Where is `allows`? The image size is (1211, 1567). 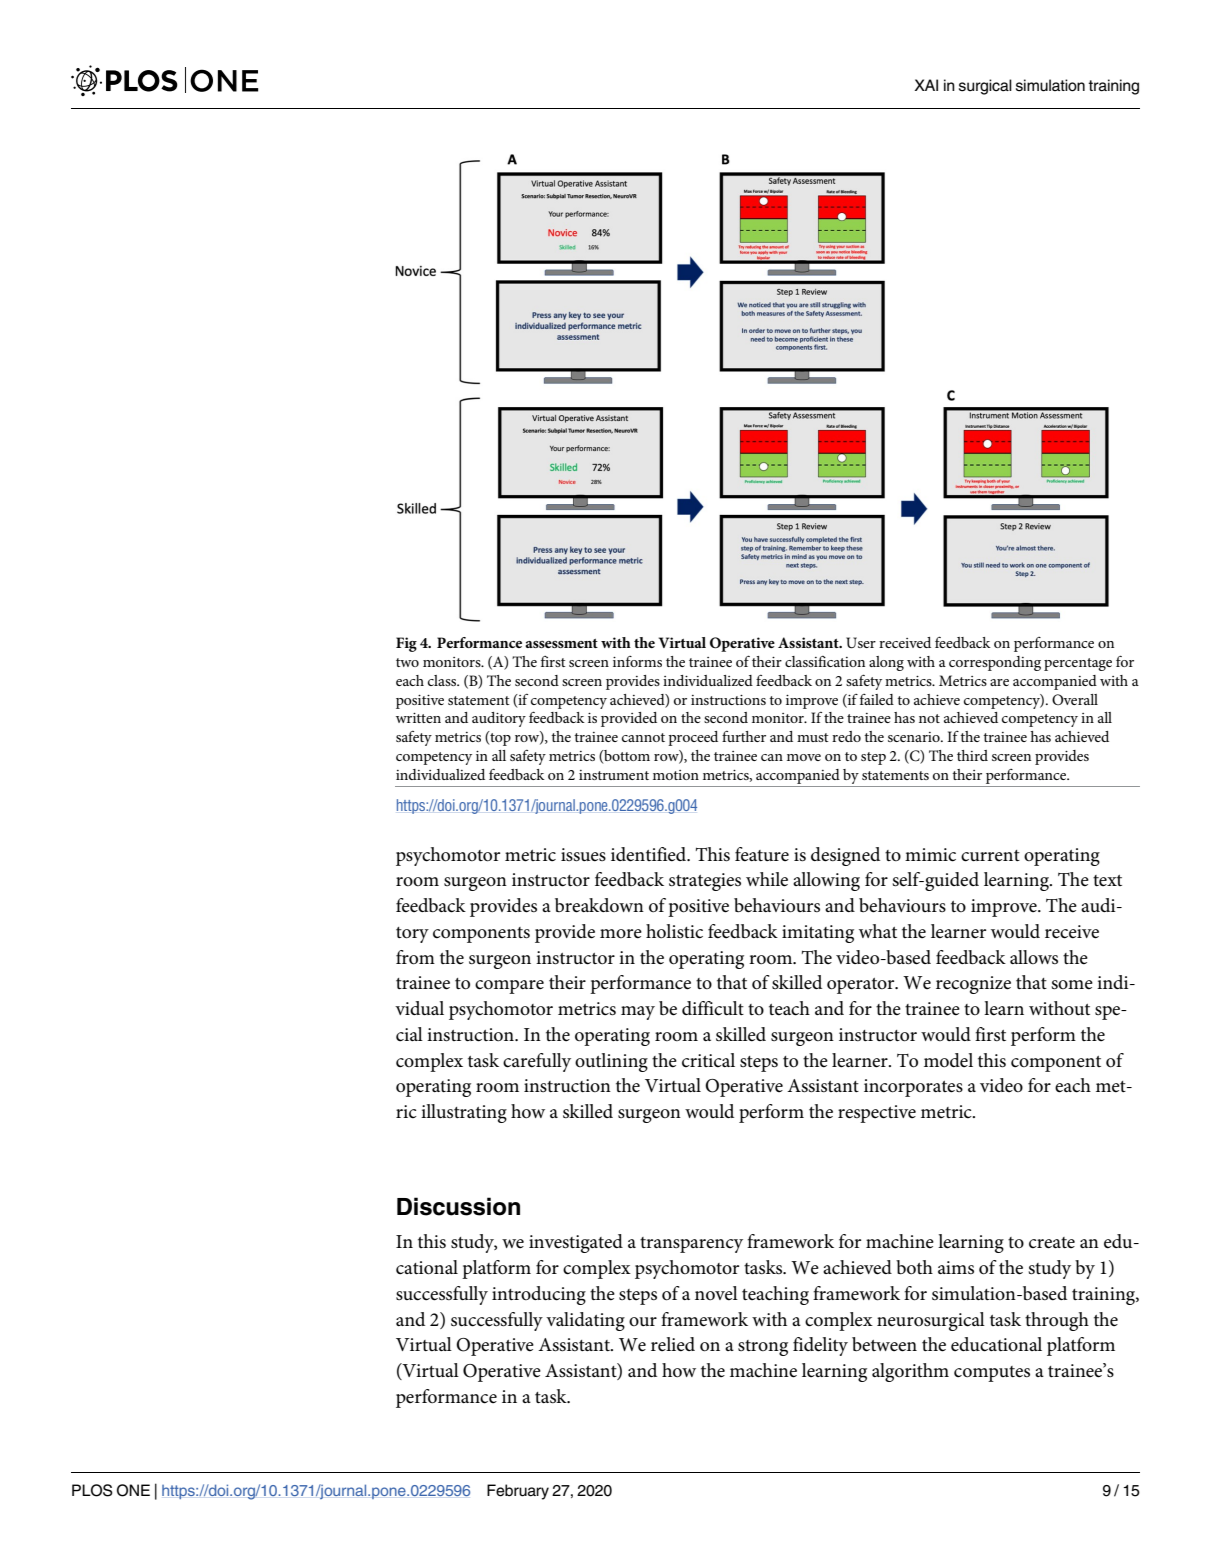 allows is located at coordinates (1034, 957).
